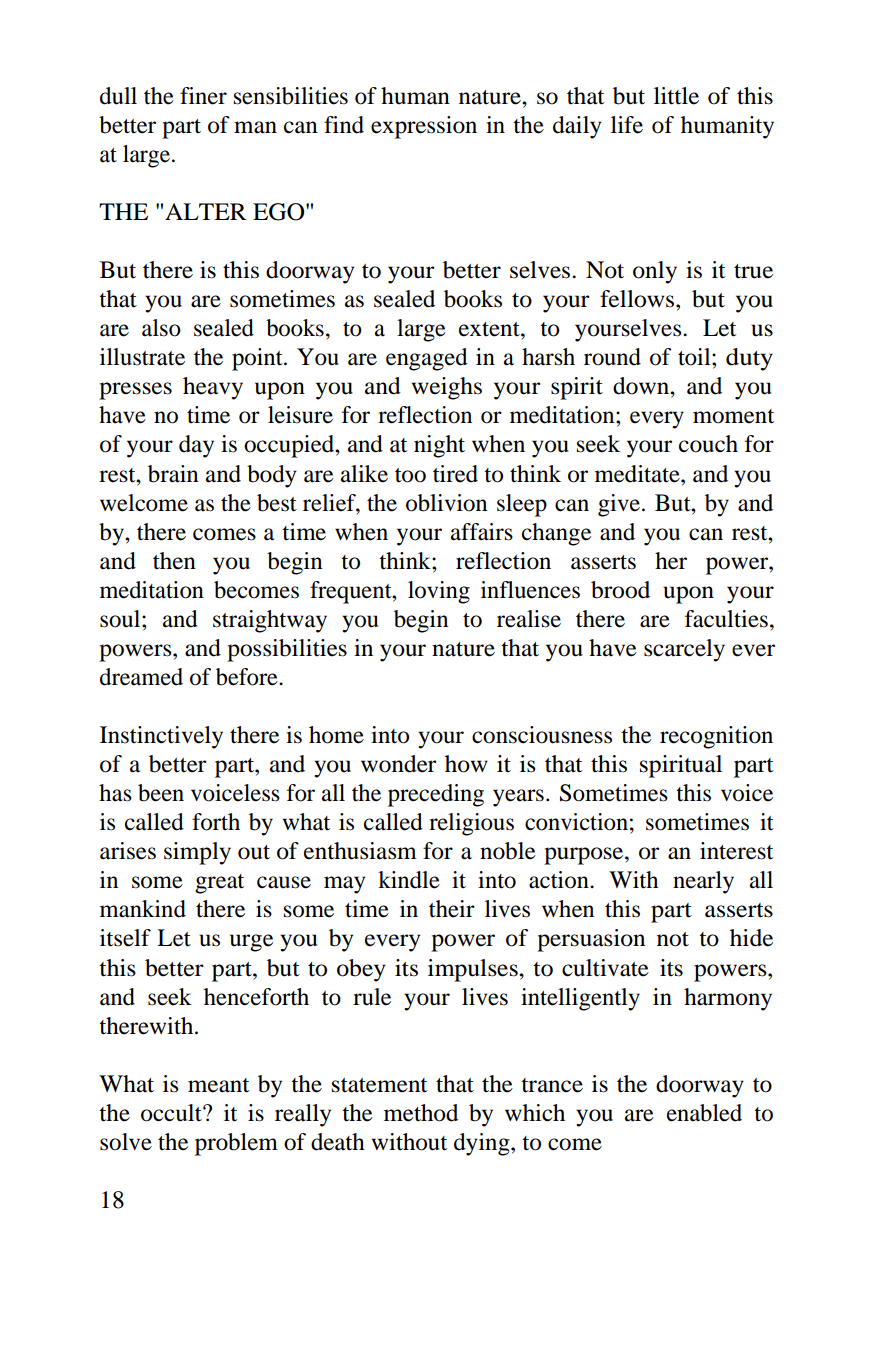  Describe the element at coordinates (676, 96) in the image. I see `little` at that location.
